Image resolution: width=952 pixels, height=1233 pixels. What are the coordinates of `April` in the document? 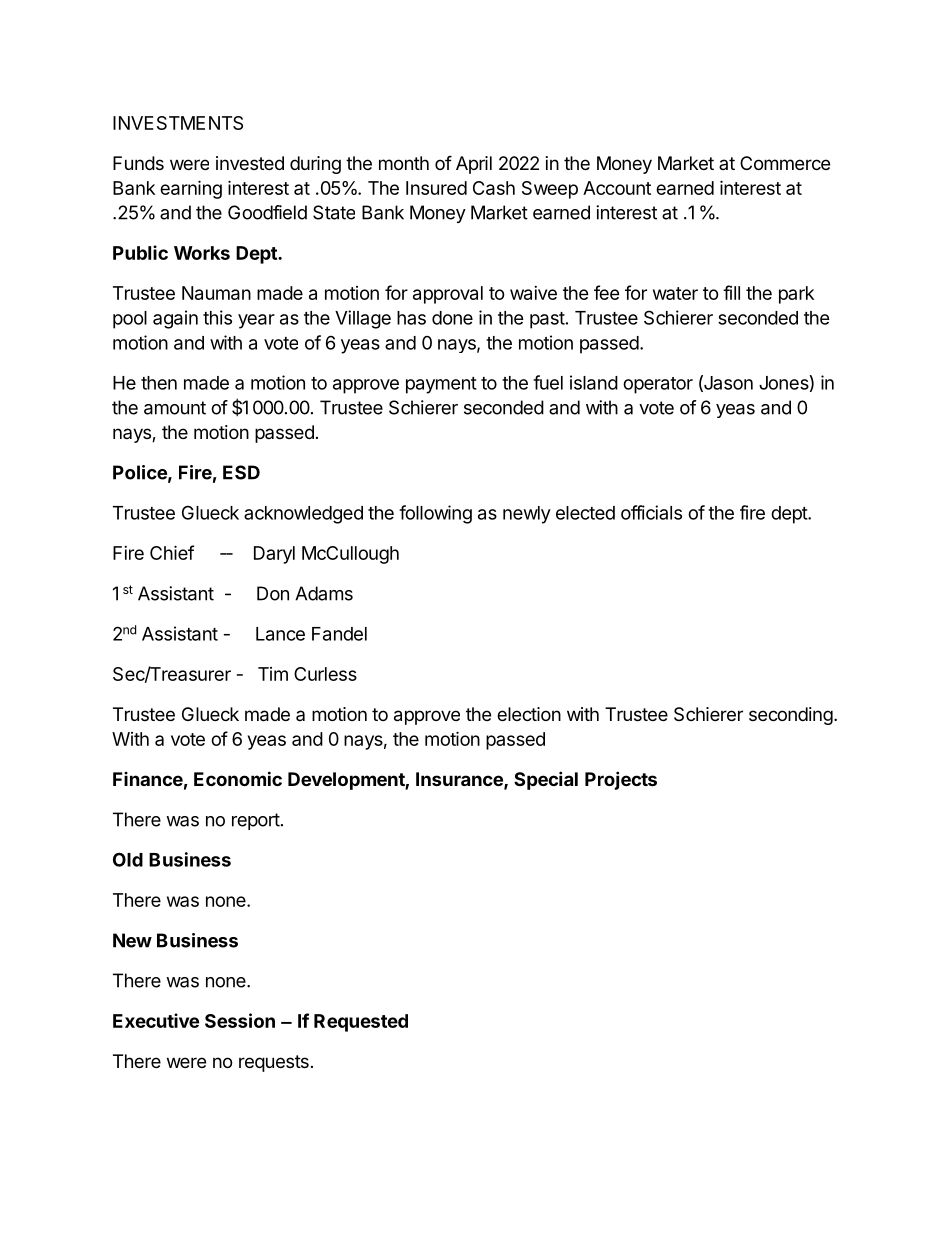 It's located at (474, 165).
